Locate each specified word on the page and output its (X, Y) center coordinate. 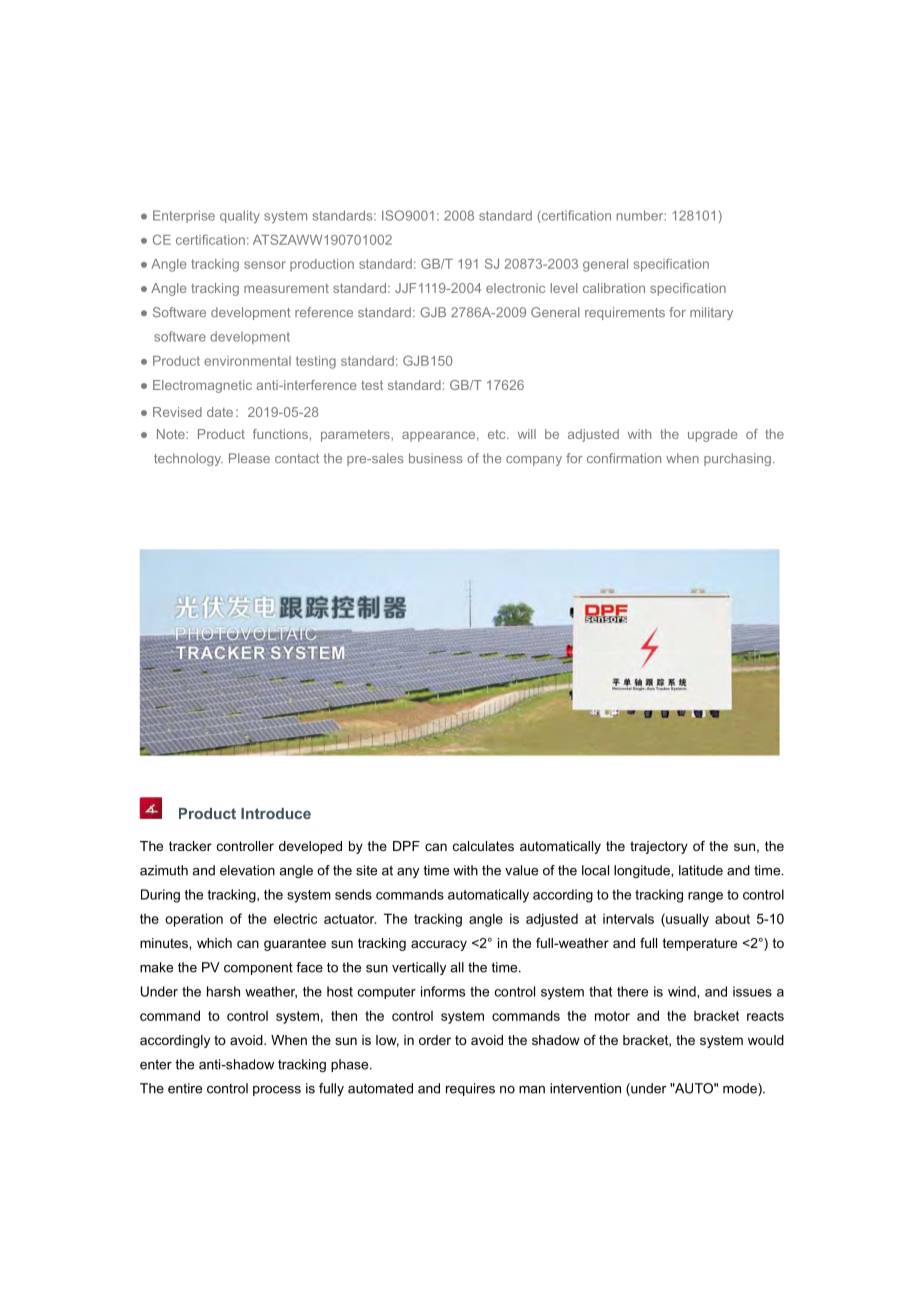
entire (185, 1088)
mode (741, 1089)
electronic (515, 288)
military (711, 313)
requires (470, 1089)
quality (240, 217)
